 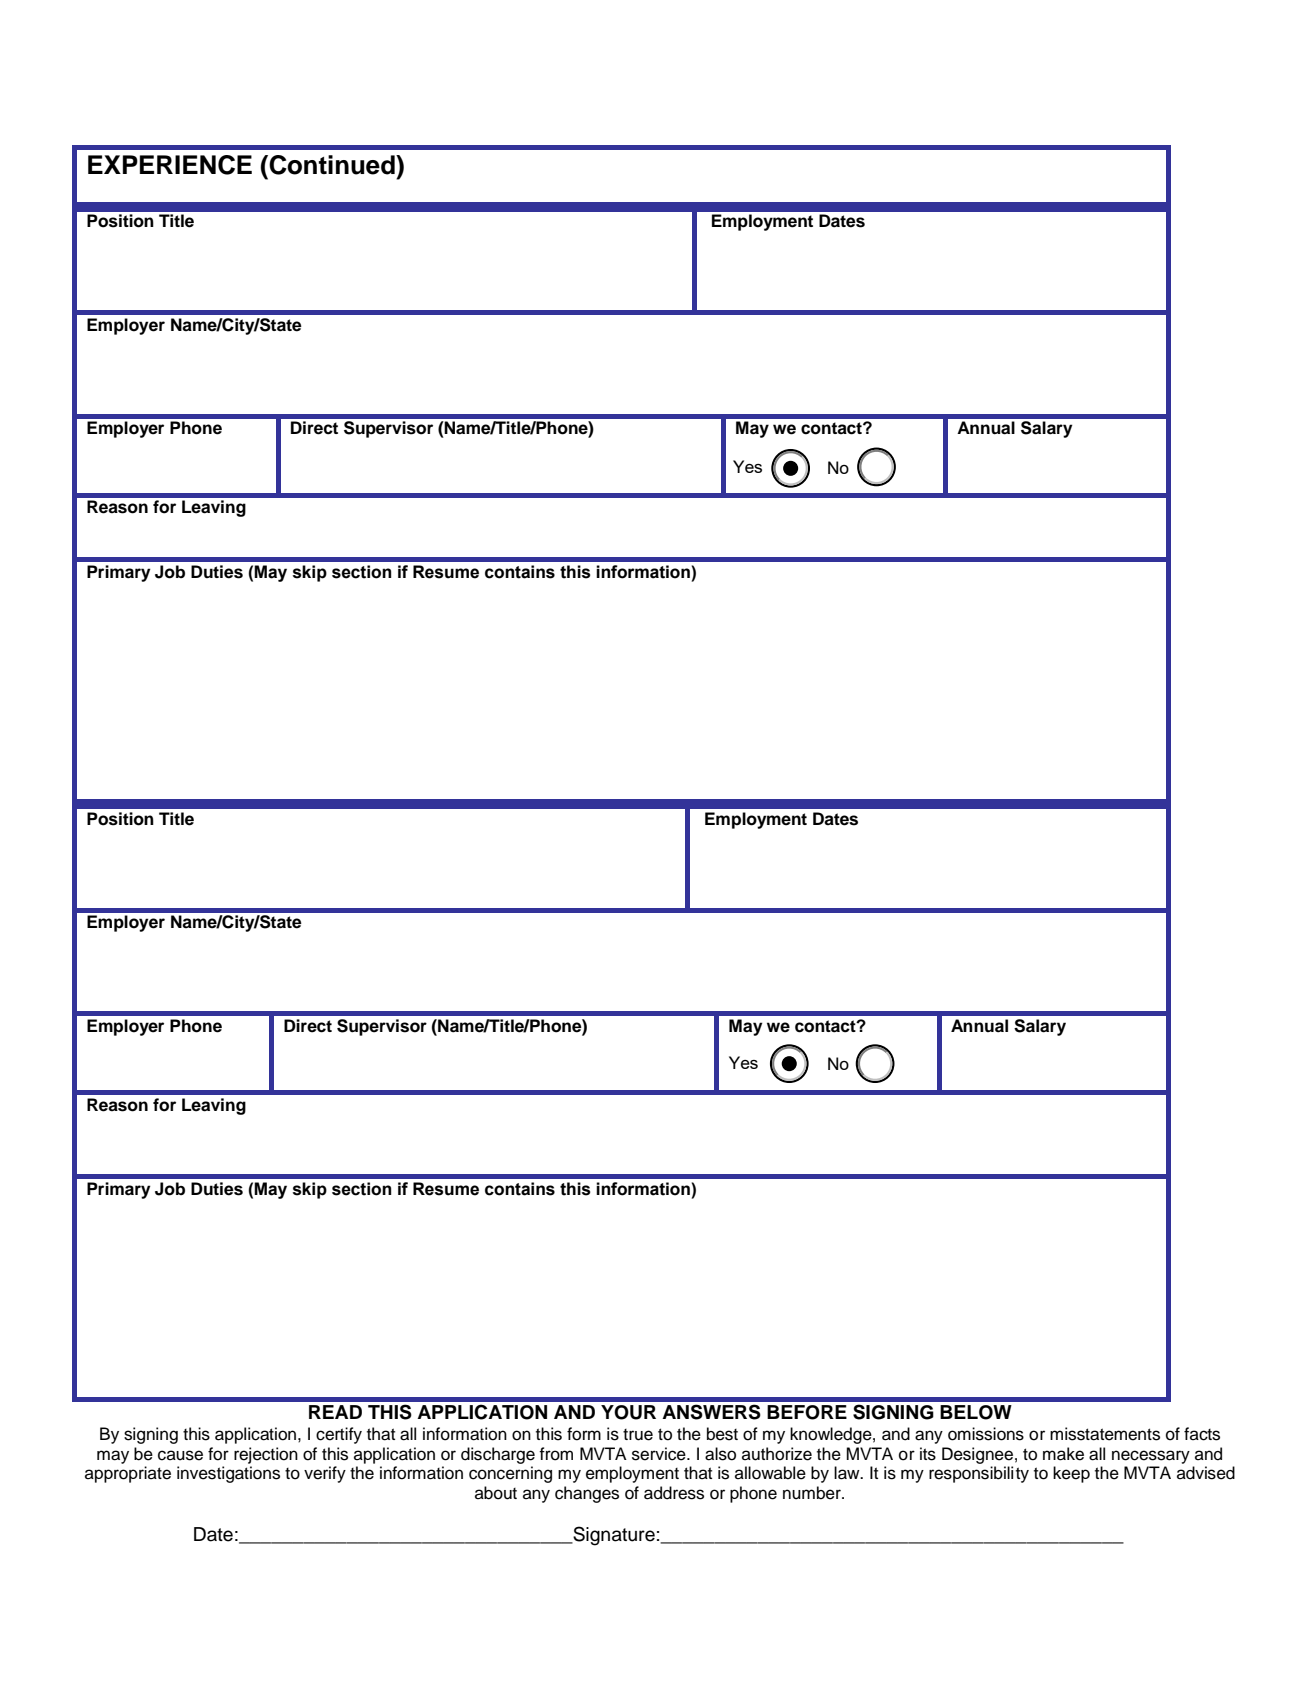 What do you see at coordinates (332, 165) in the screenshot?
I see `Continued` at bounding box center [332, 165].
